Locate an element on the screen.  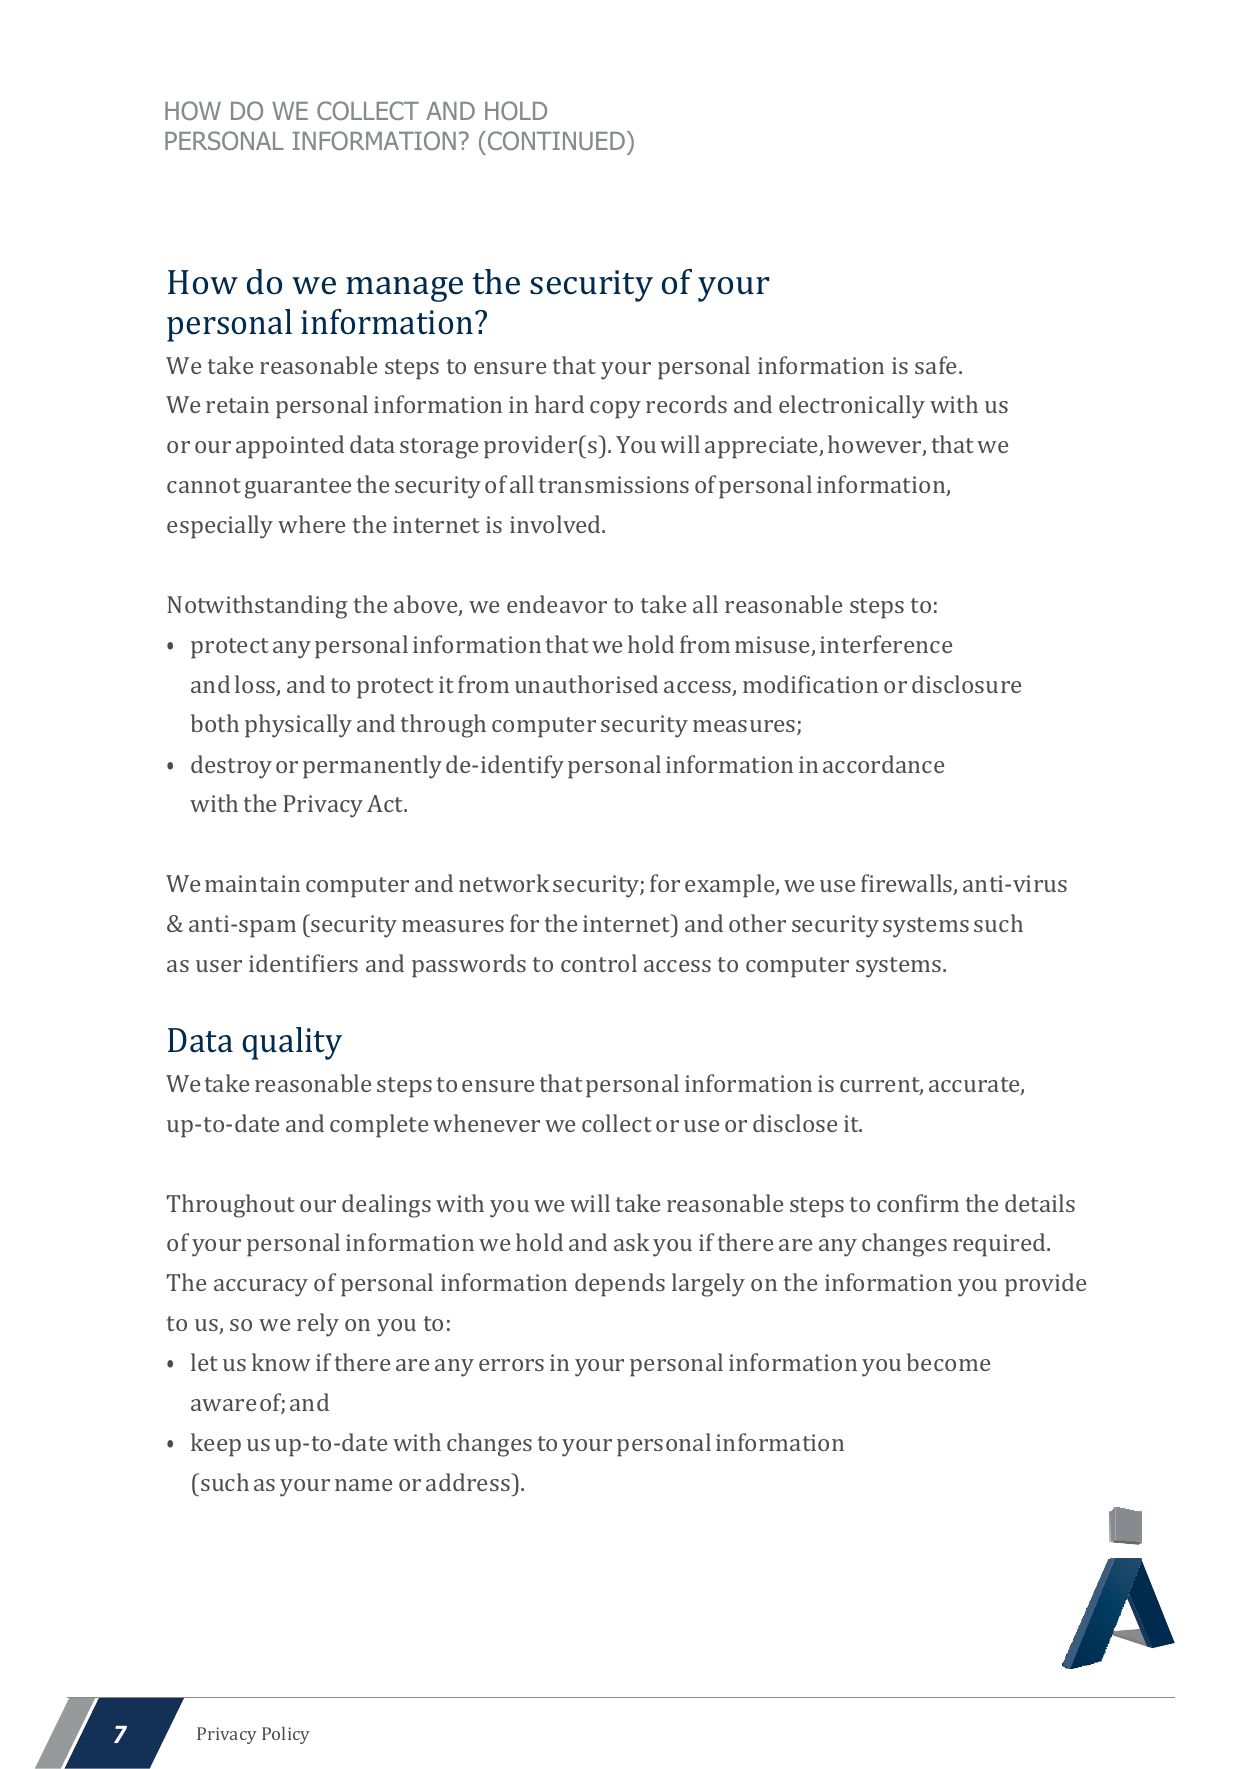
control is located at coordinates (599, 963).
